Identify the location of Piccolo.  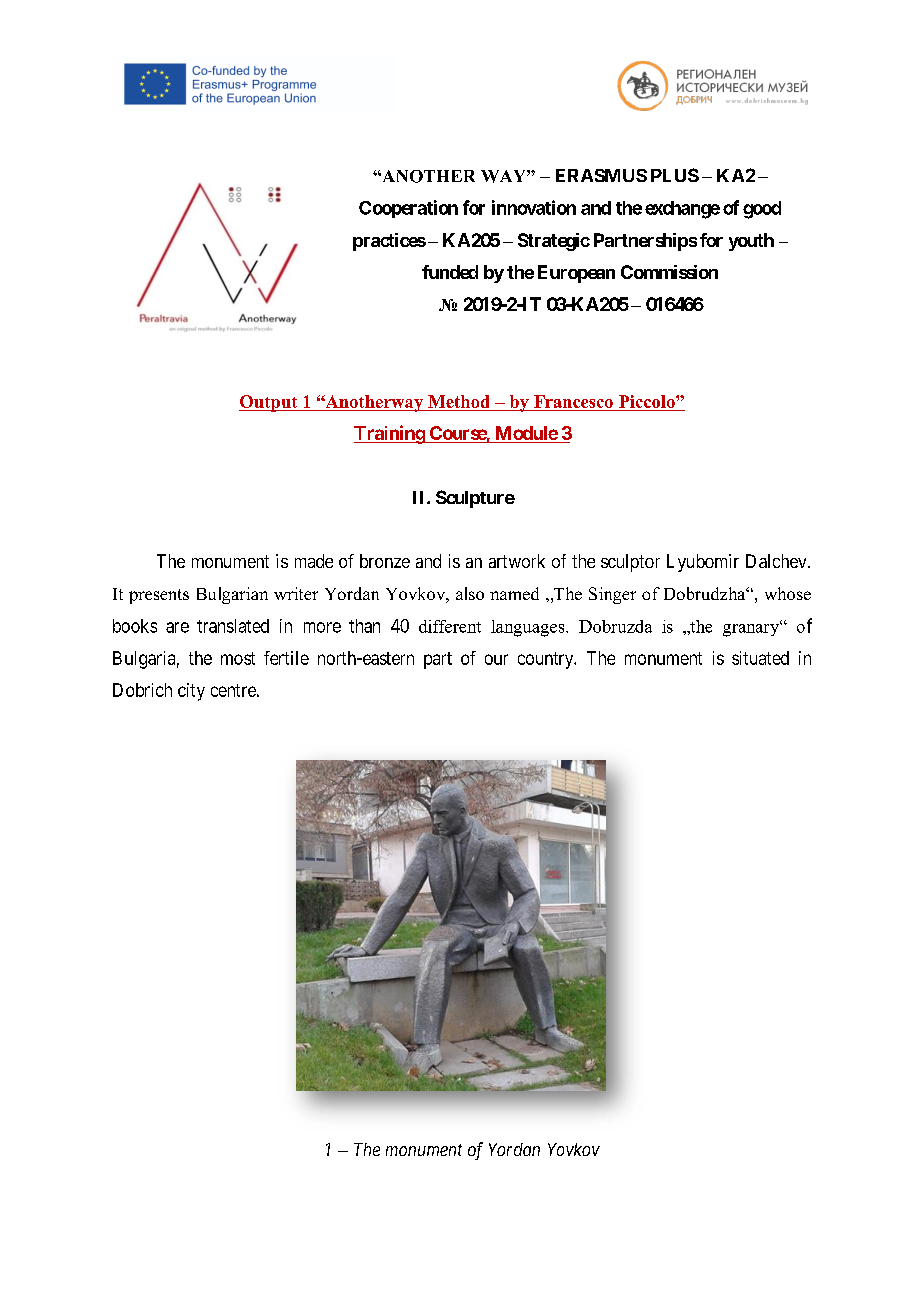
(648, 401).
